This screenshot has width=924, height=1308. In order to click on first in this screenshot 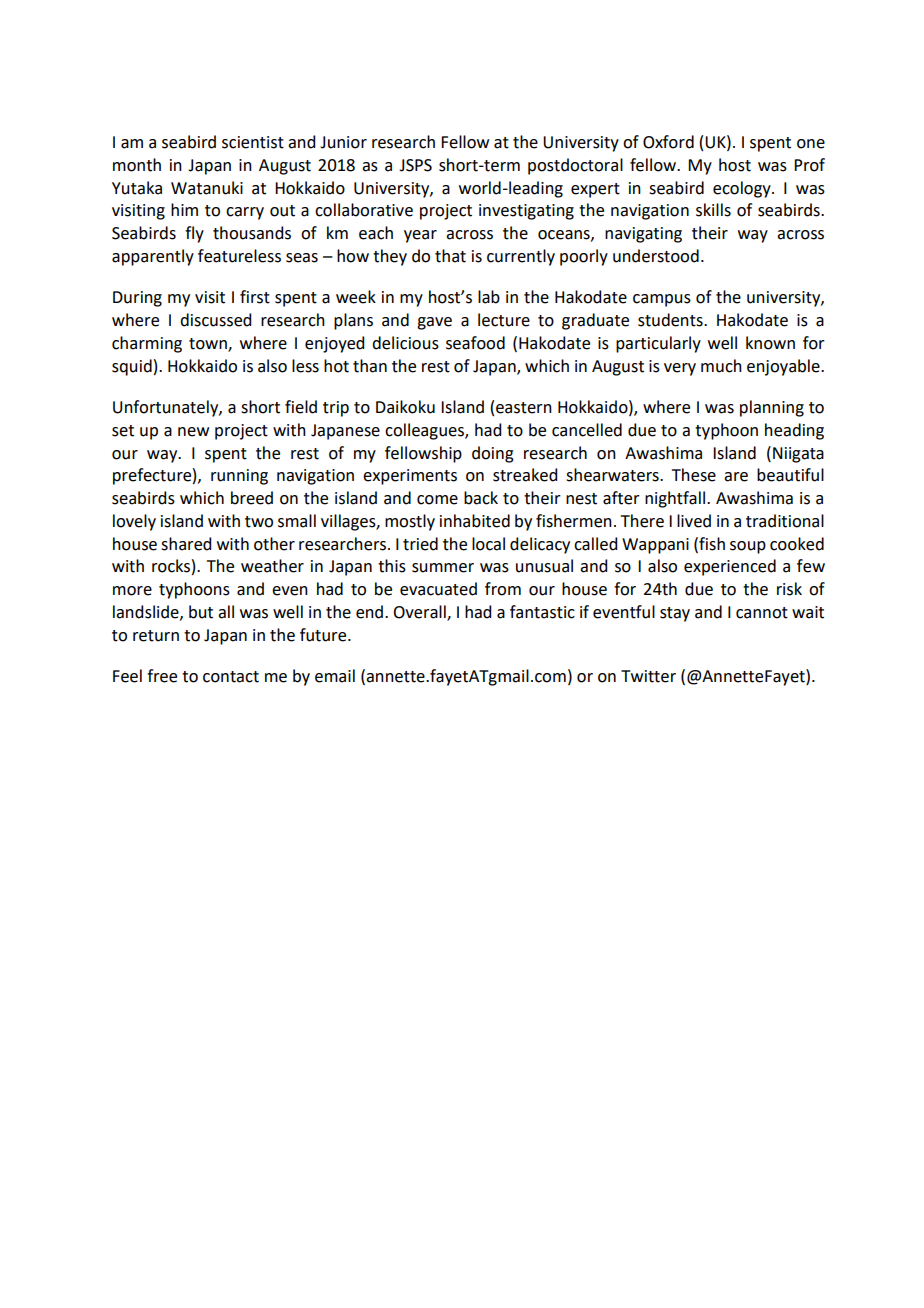, I will do `click(255, 297)`.
